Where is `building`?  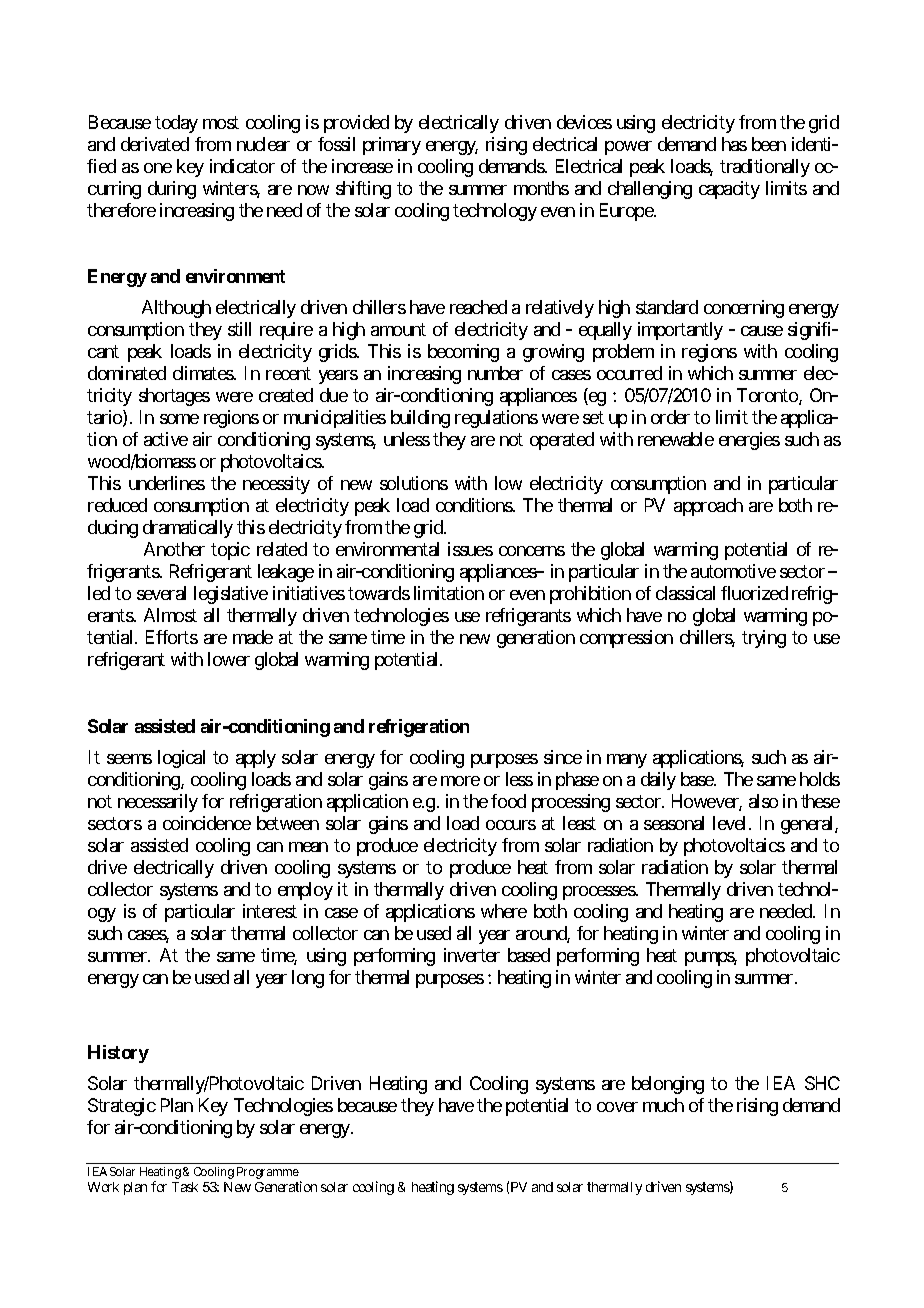 building is located at coordinates (420, 419).
